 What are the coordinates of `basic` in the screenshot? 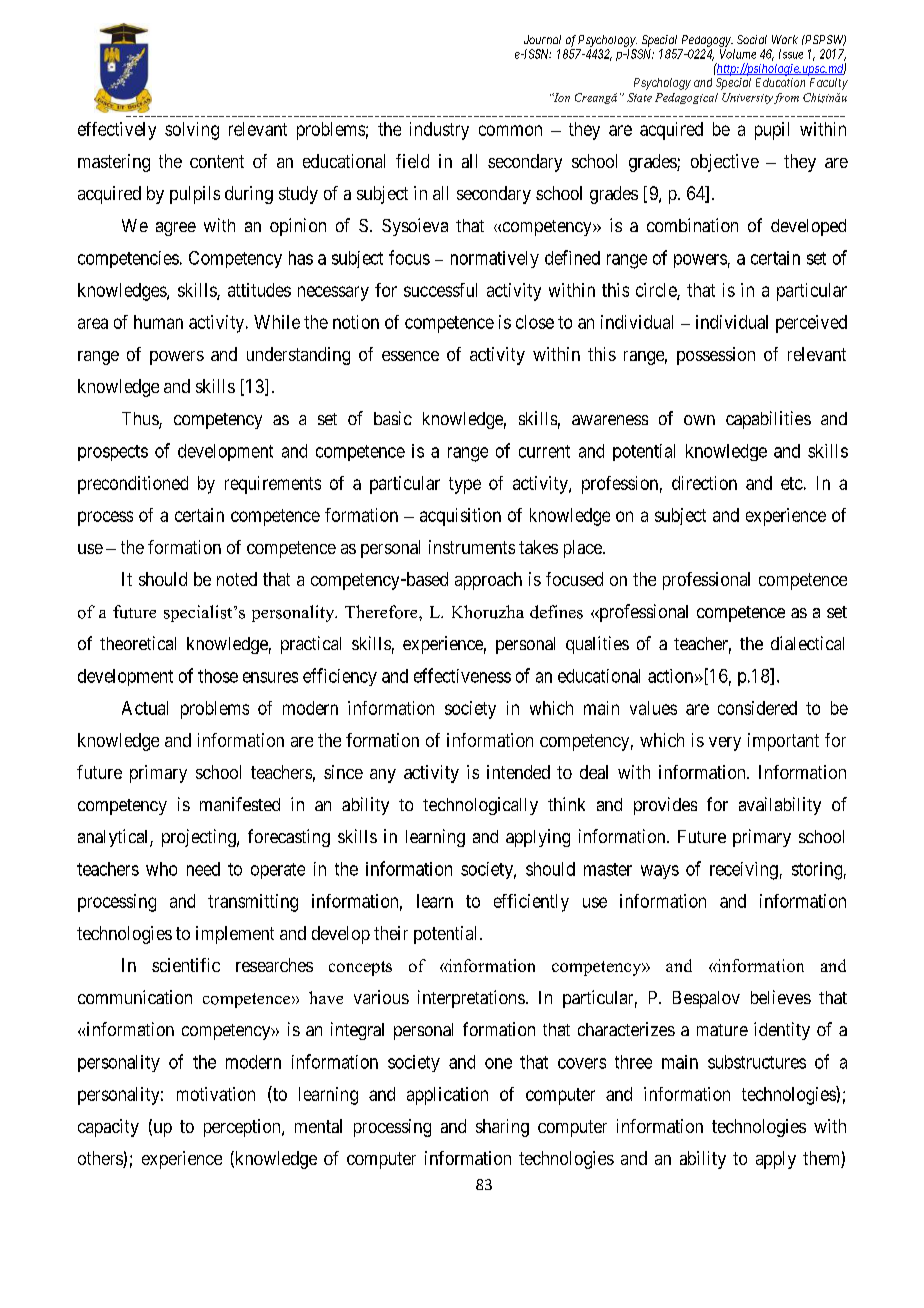 It's located at (393, 418).
